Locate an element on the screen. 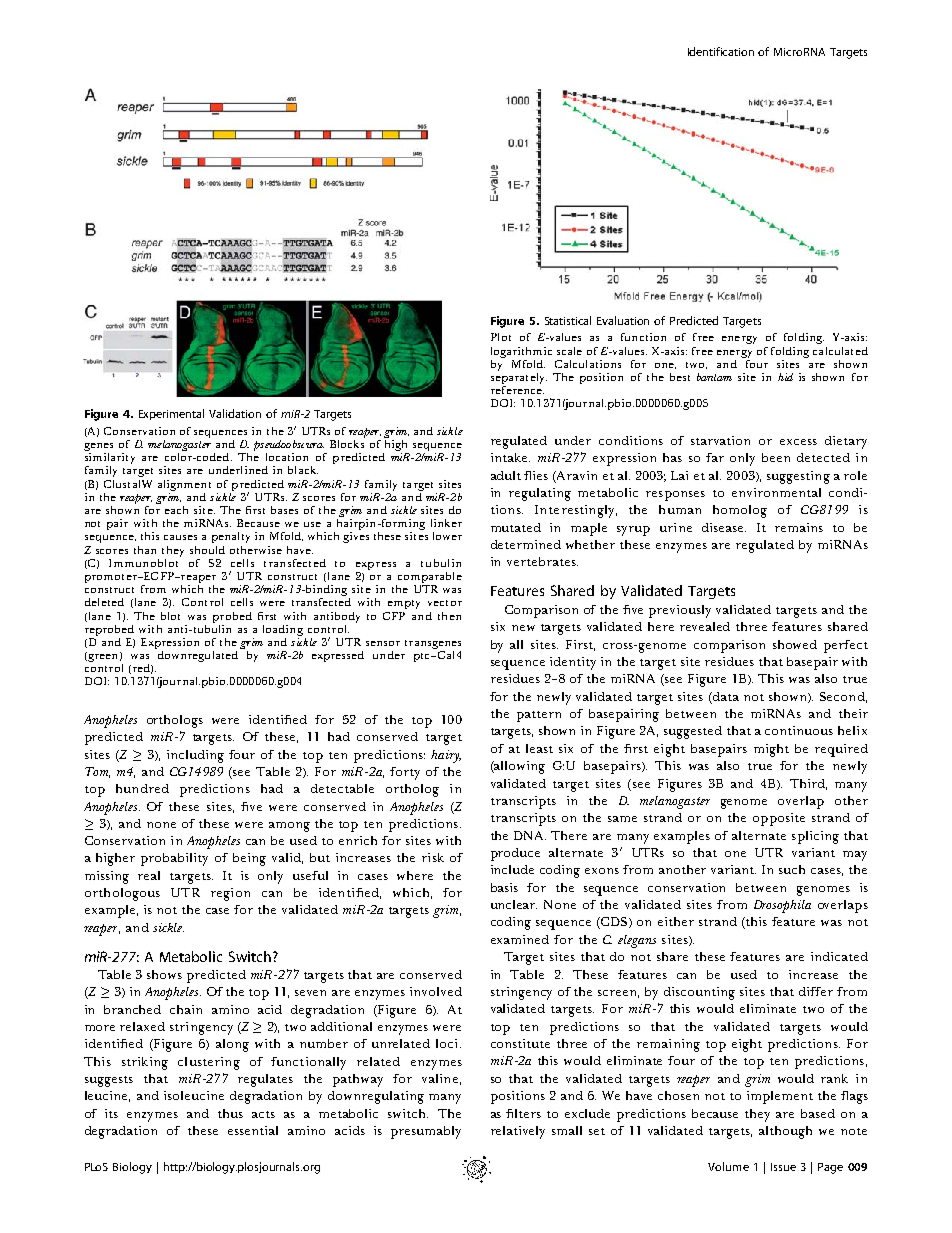  Evaluation is located at coordinates (623, 320).
